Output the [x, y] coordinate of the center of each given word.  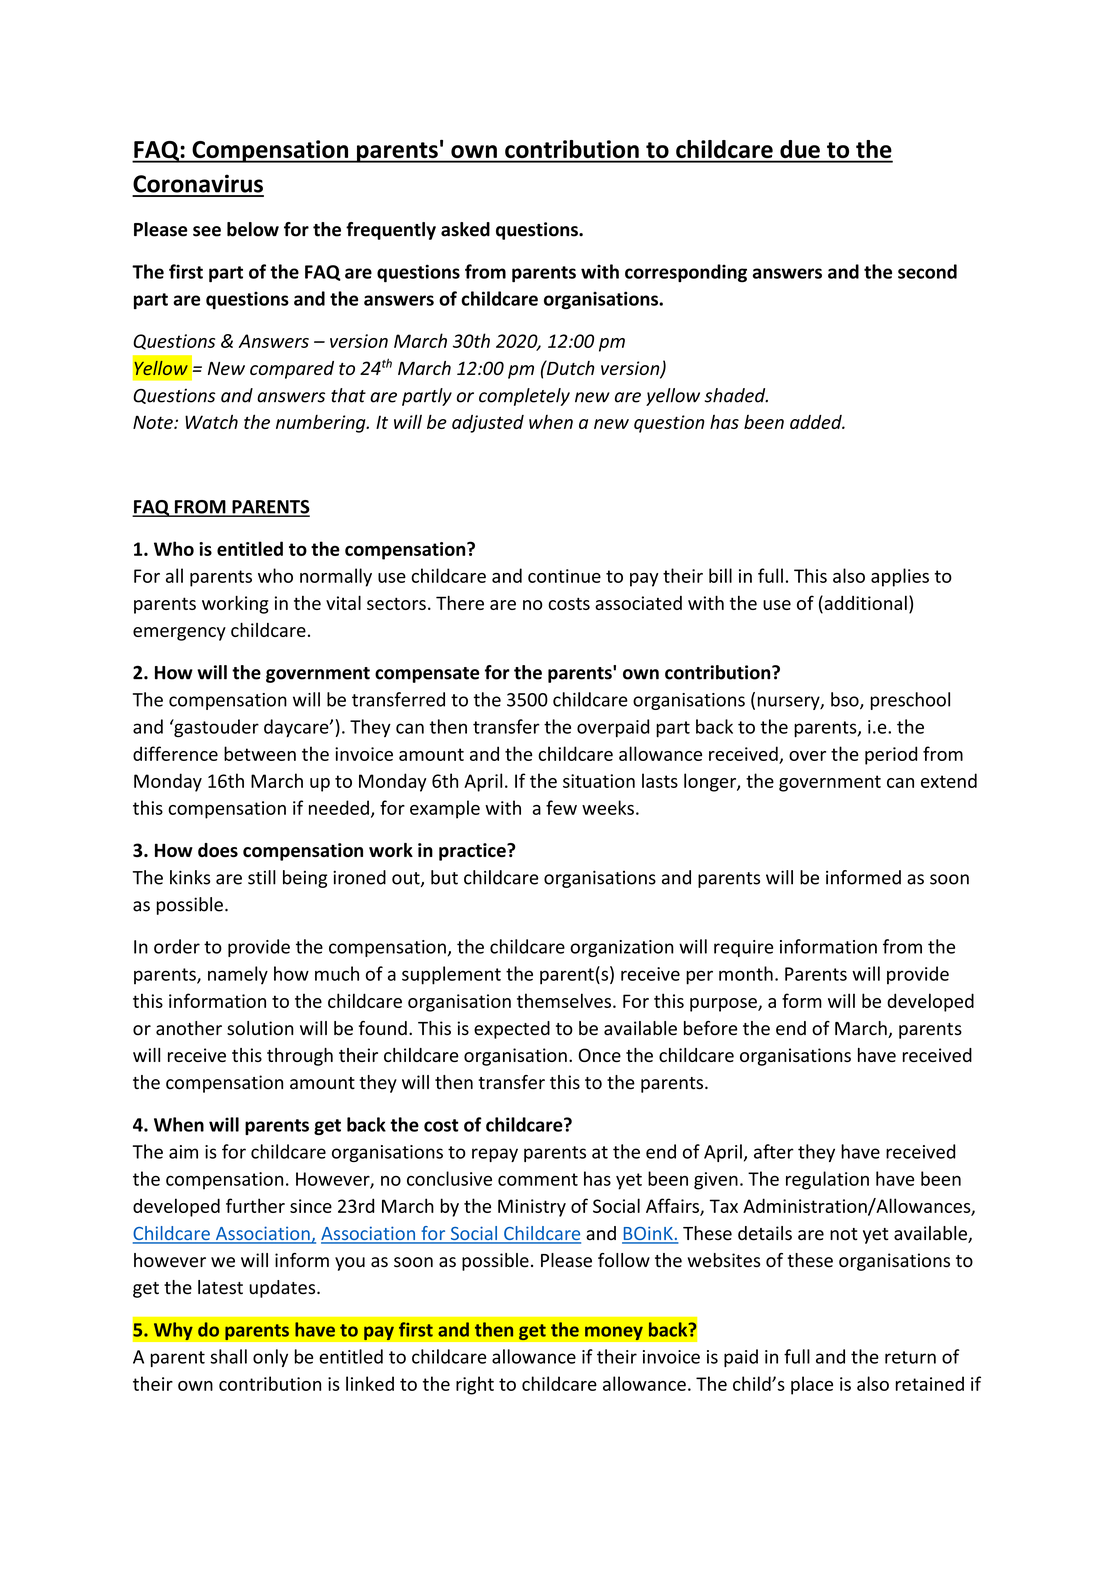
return [910, 1357]
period [891, 755]
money [614, 1333]
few [561, 807]
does [218, 850]
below [253, 229]
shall [228, 1356]
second [927, 271]
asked [465, 229]
